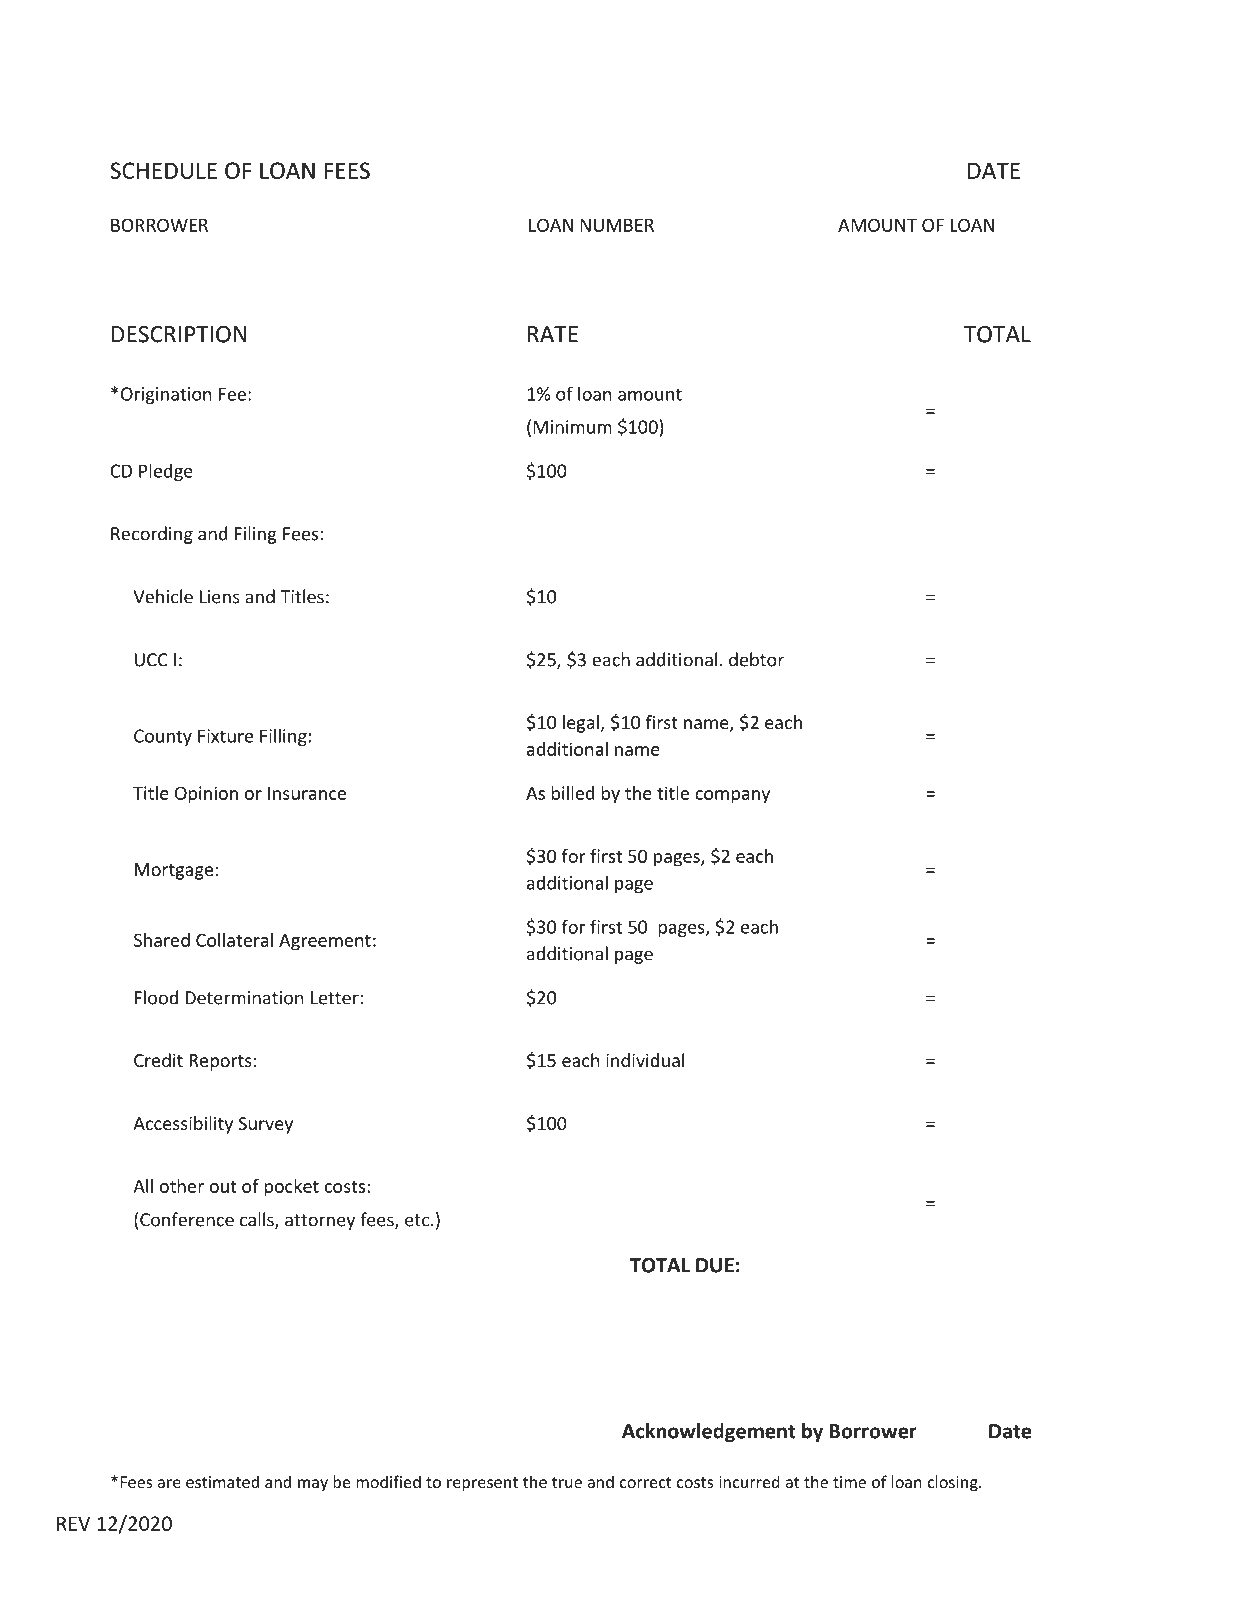 This screenshot has height=1610, width=1244. Describe the element at coordinates (222, 1481) in the screenshot. I see `estimated` at that location.
